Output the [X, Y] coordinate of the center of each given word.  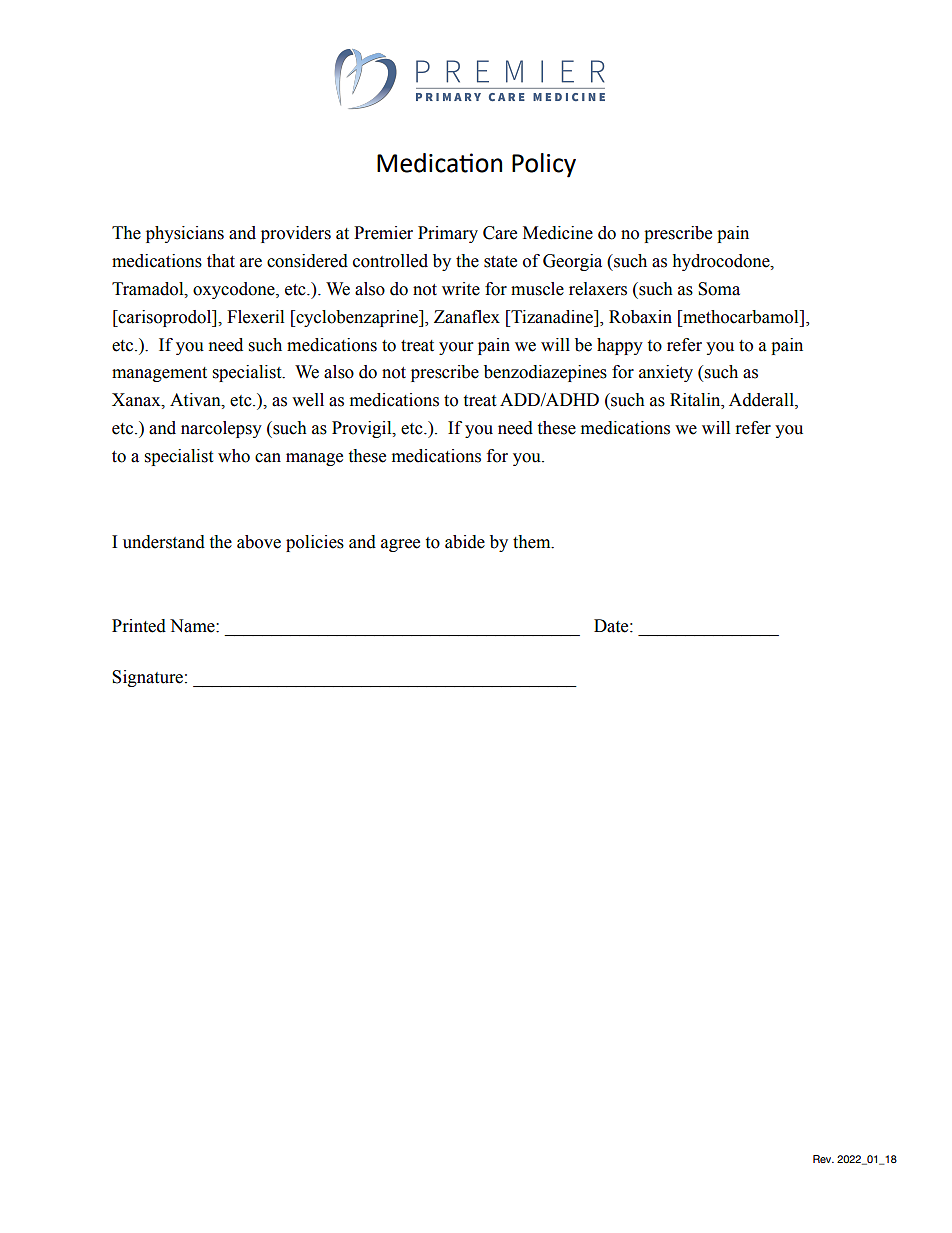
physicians [185, 234]
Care [500, 233]
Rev [823, 1159]
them [533, 542]
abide [465, 542]
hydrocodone [722, 262]
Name [193, 626]
